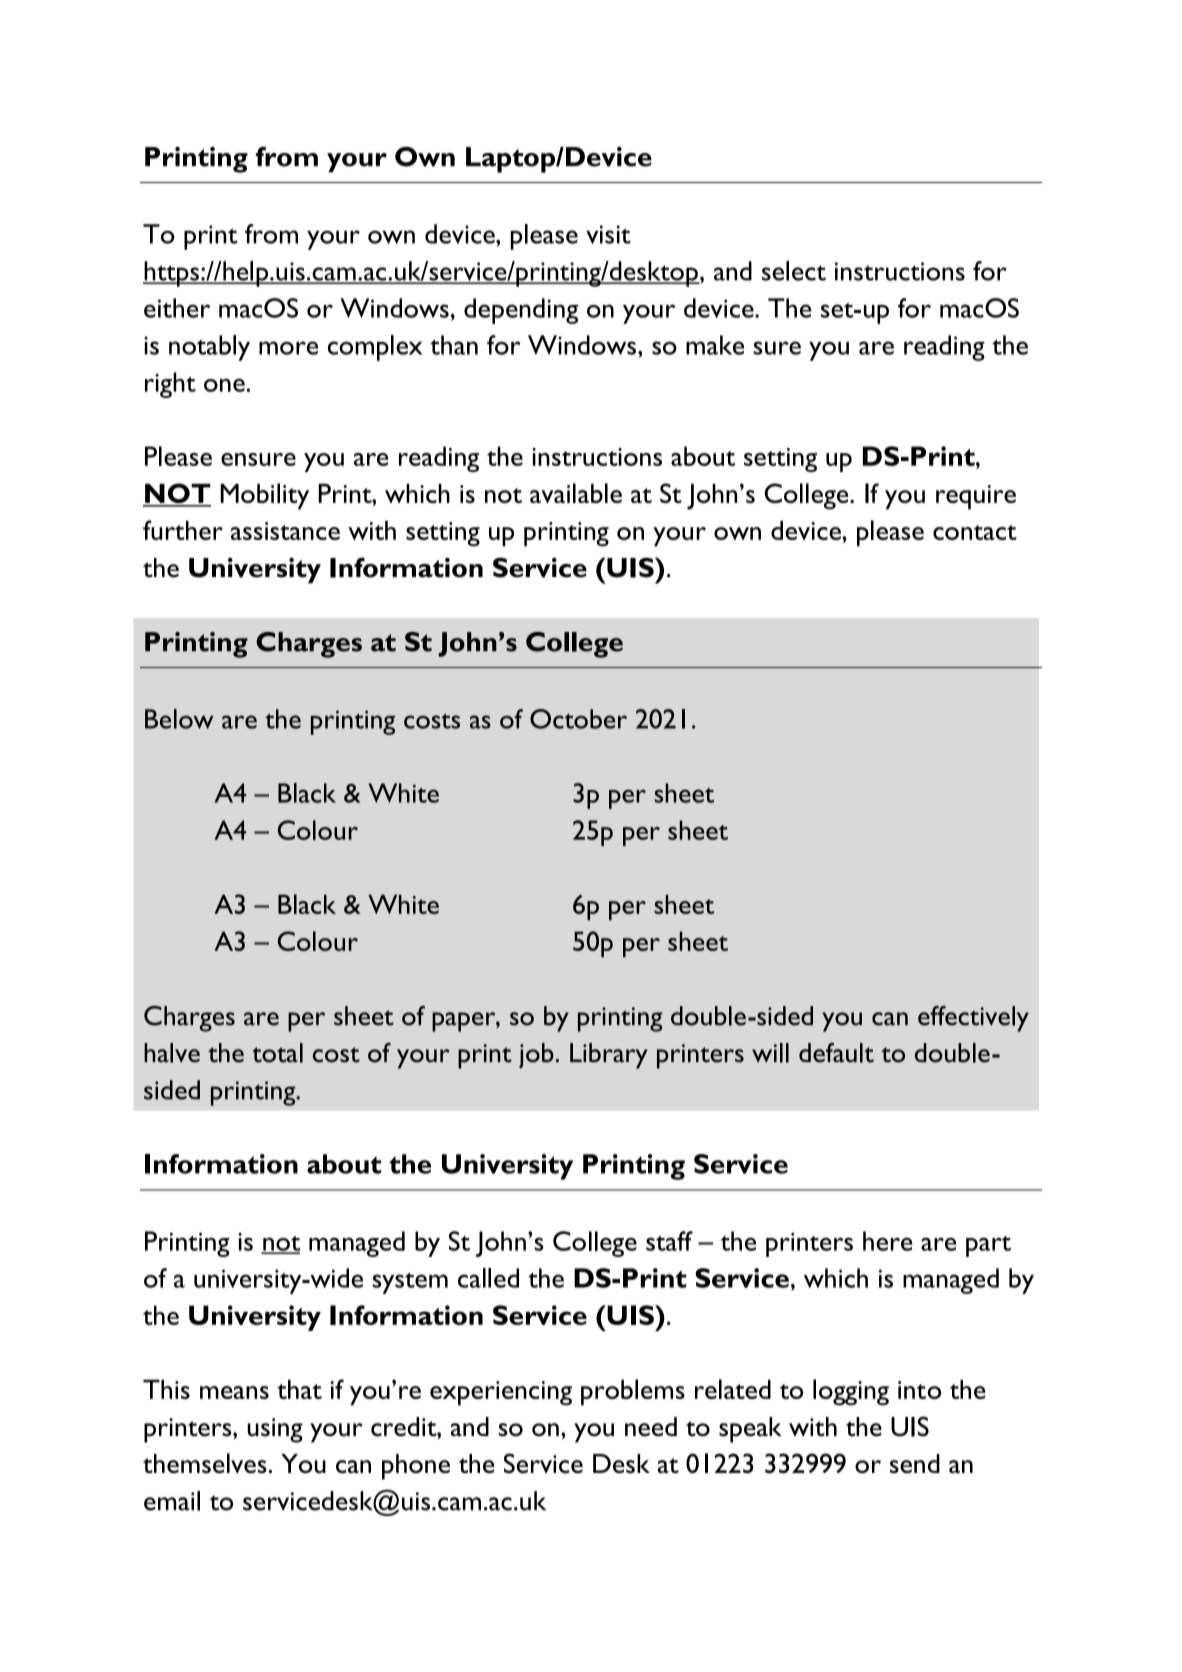  I want to click on either, so click(177, 308).
